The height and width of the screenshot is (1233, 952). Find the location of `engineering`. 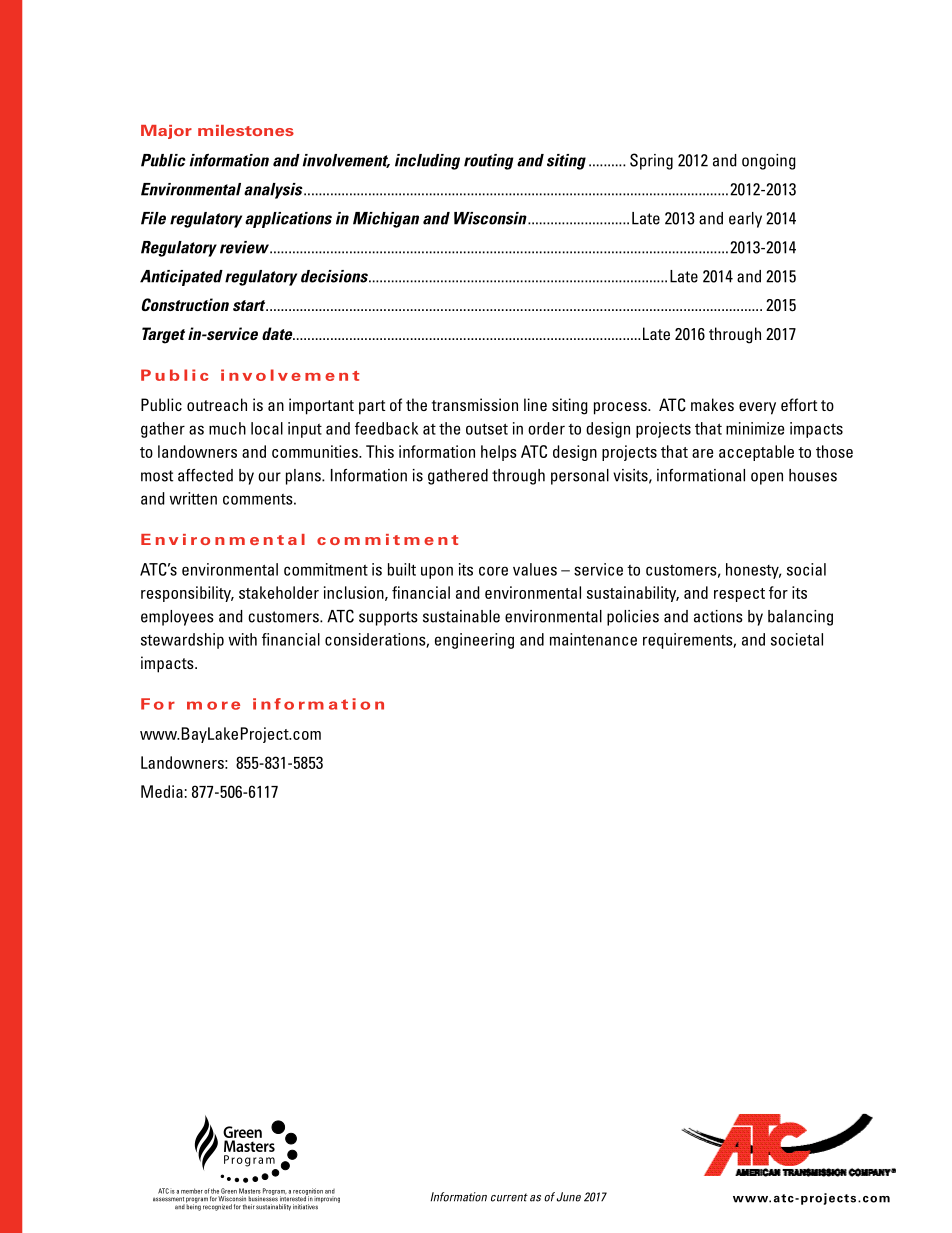

engineering is located at coordinates (474, 641).
